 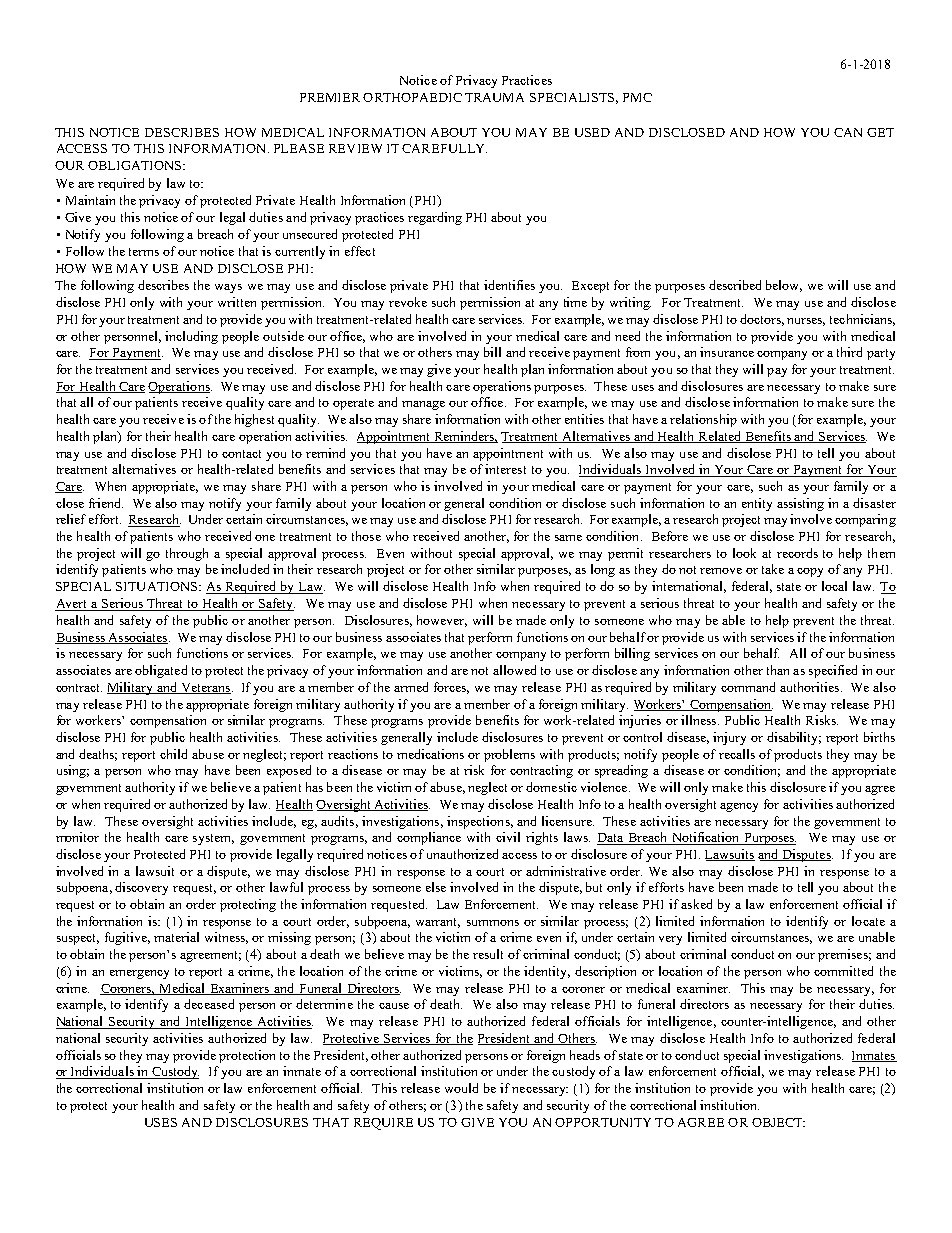 I want to click on interest, so click(x=505, y=469).
